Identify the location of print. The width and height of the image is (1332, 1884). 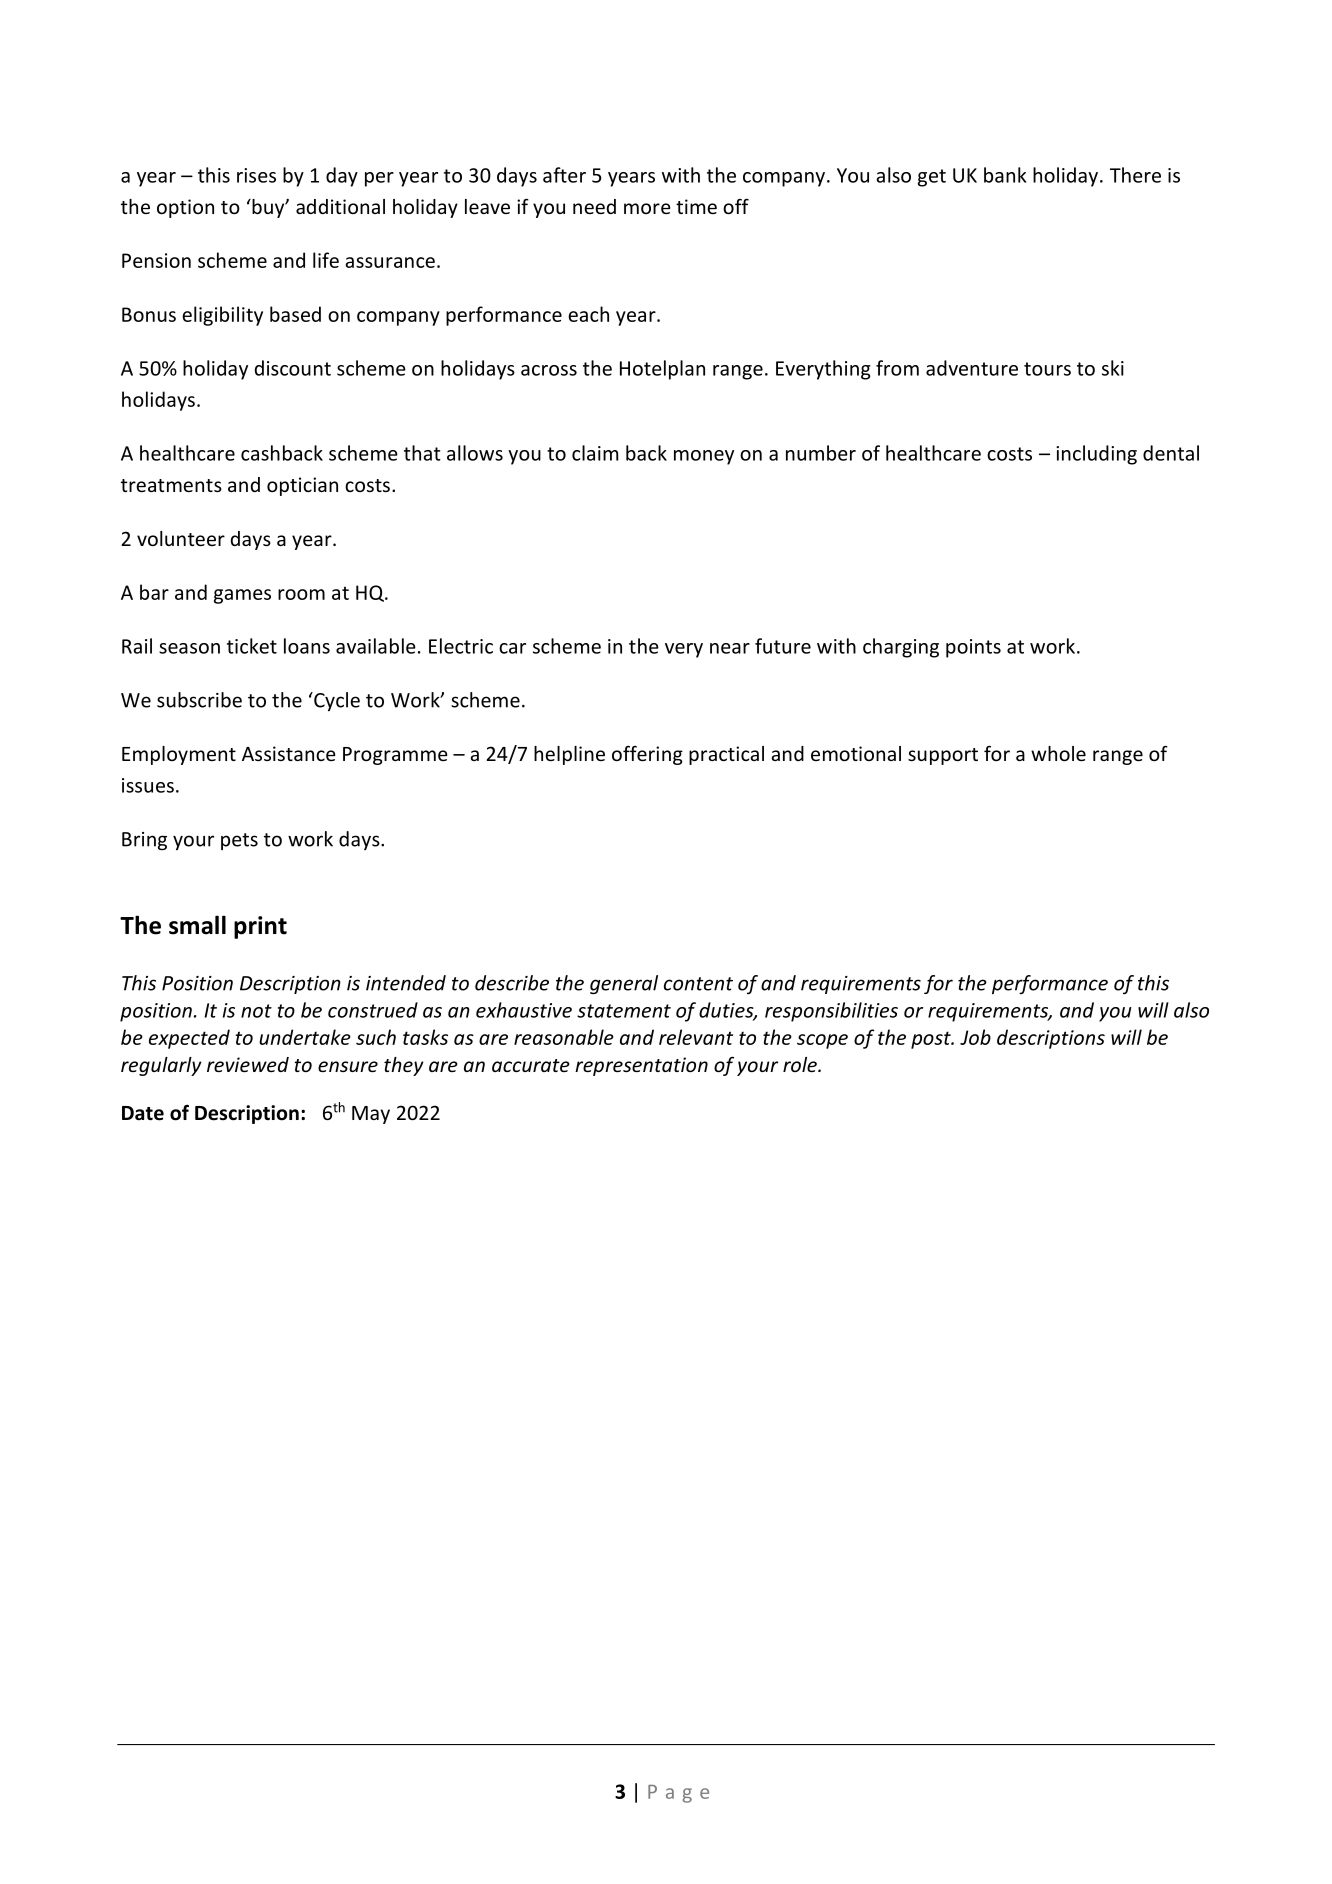
(260, 927).
